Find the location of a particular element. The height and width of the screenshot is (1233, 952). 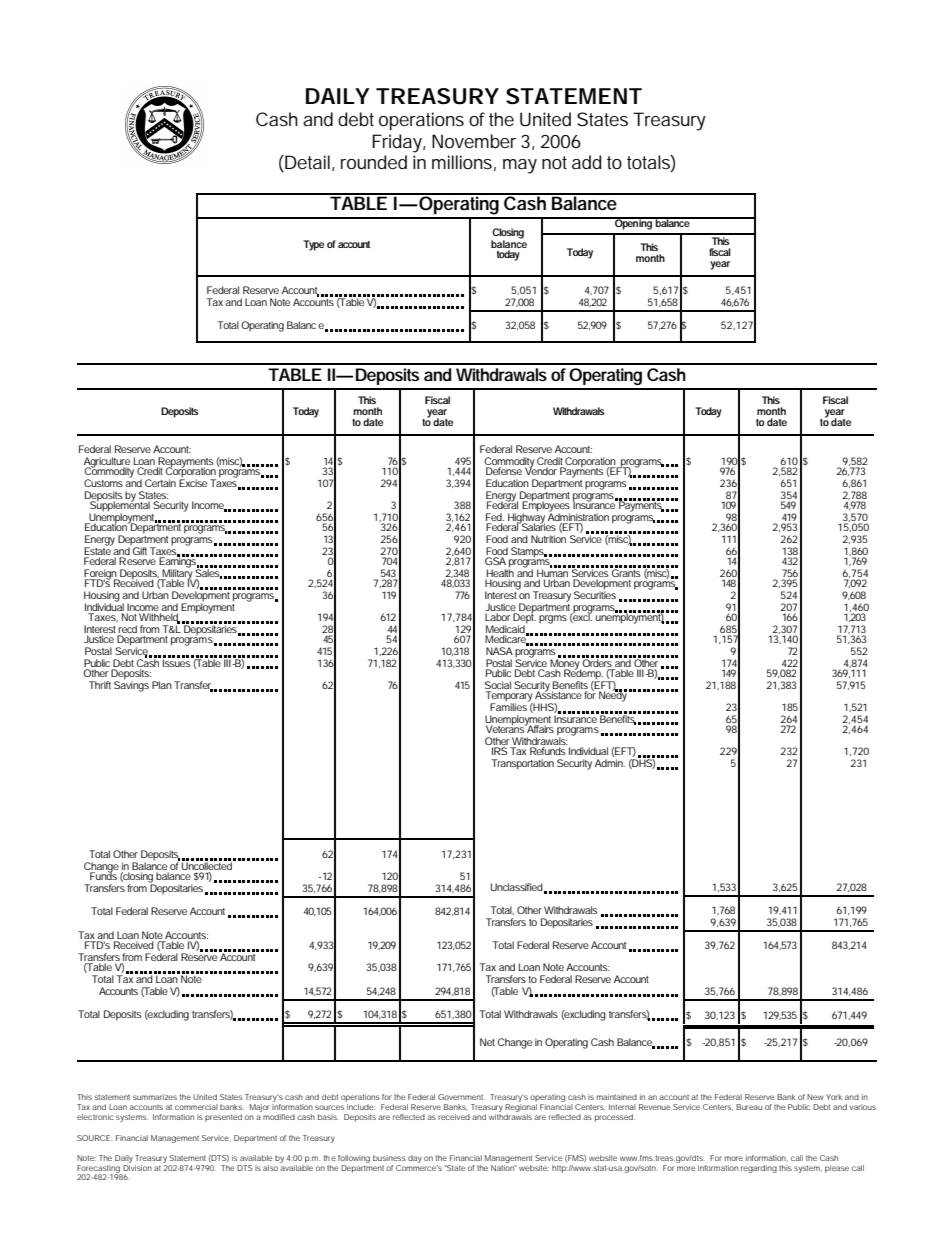

Detail is located at coordinates (307, 162).
